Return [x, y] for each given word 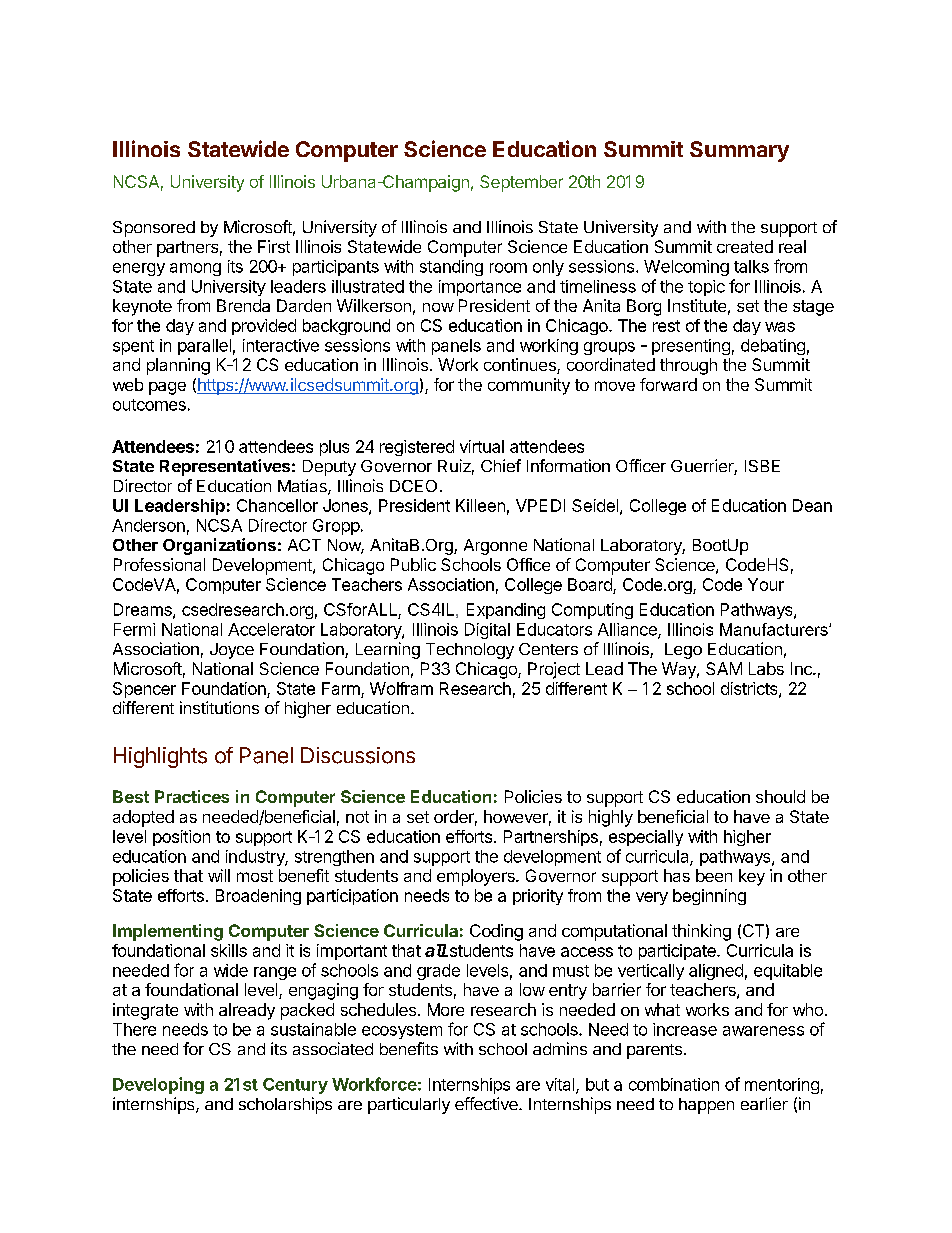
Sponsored [154, 229]
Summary [739, 151]
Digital [487, 631]
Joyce [232, 651]
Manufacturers [775, 629]
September [521, 183]
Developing [158, 1085]
